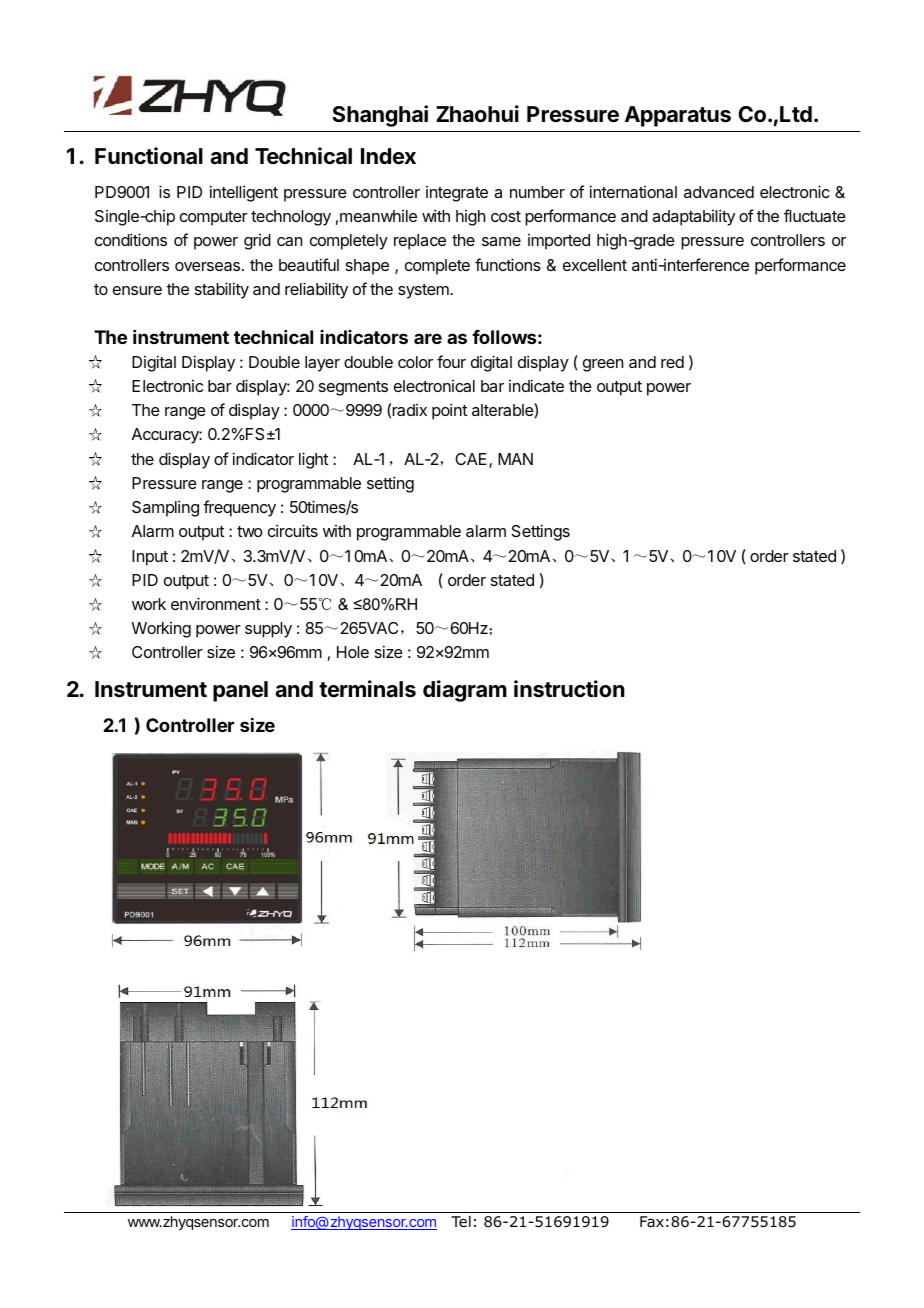 This page has height=1308, width=924. Describe the element at coordinates (209, 266) in the page. I see `overseas` at that location.
